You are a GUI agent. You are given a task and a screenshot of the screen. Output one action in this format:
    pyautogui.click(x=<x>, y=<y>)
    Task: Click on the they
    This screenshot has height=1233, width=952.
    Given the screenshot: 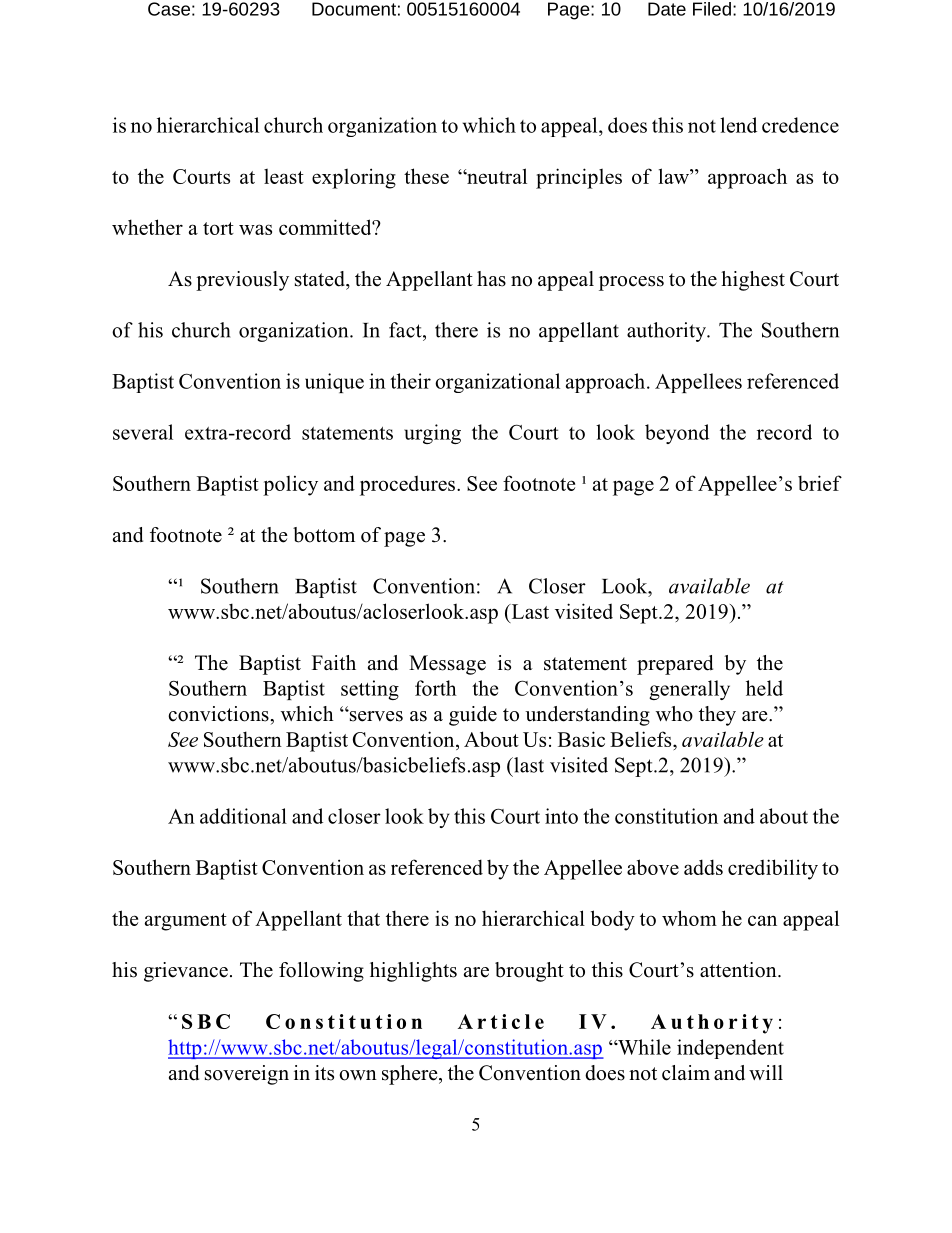 What is the action you would take?
    pyautogui.click(x=717, y=716)
